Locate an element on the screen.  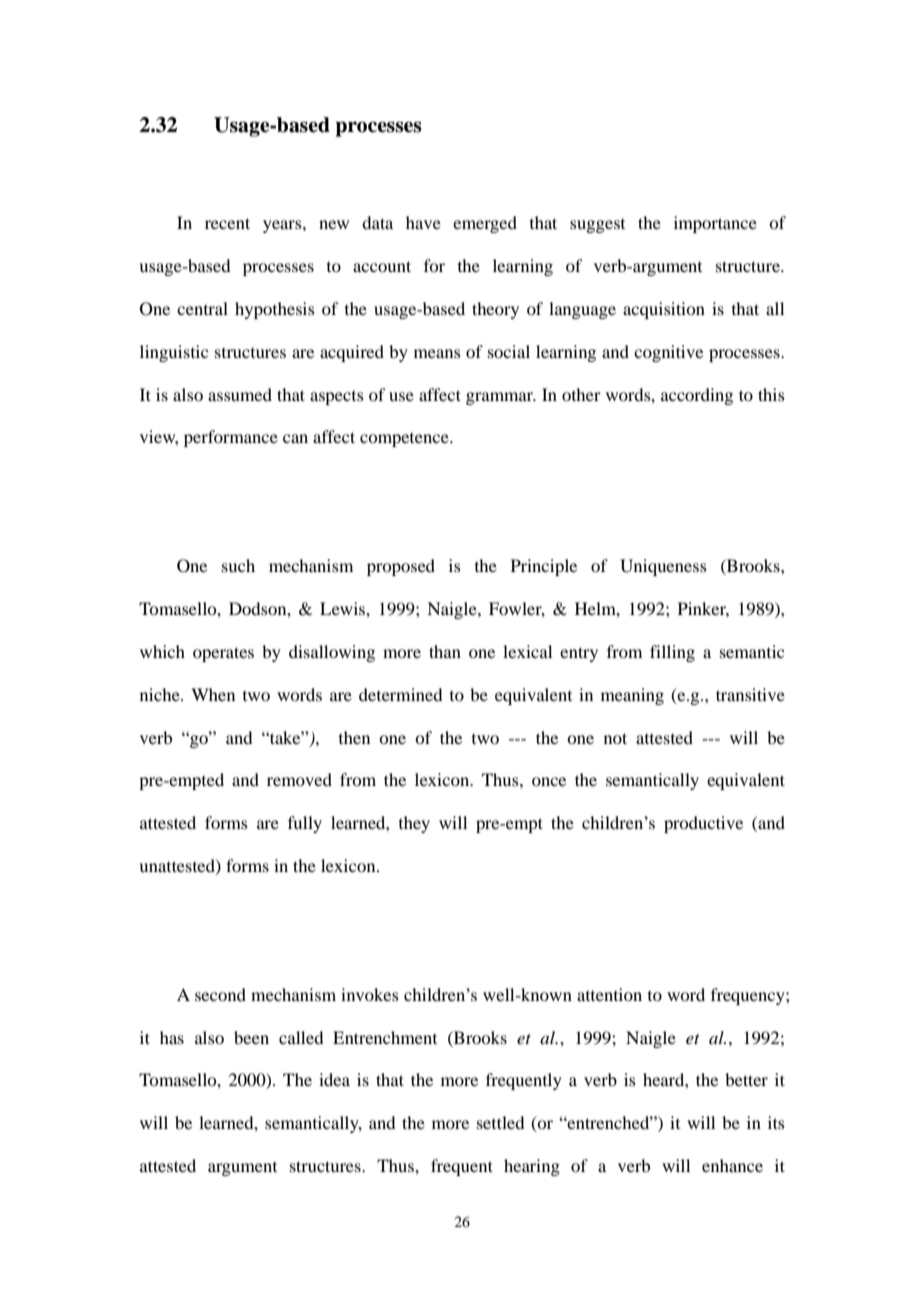
importance is located at coordinates (715, 224).
